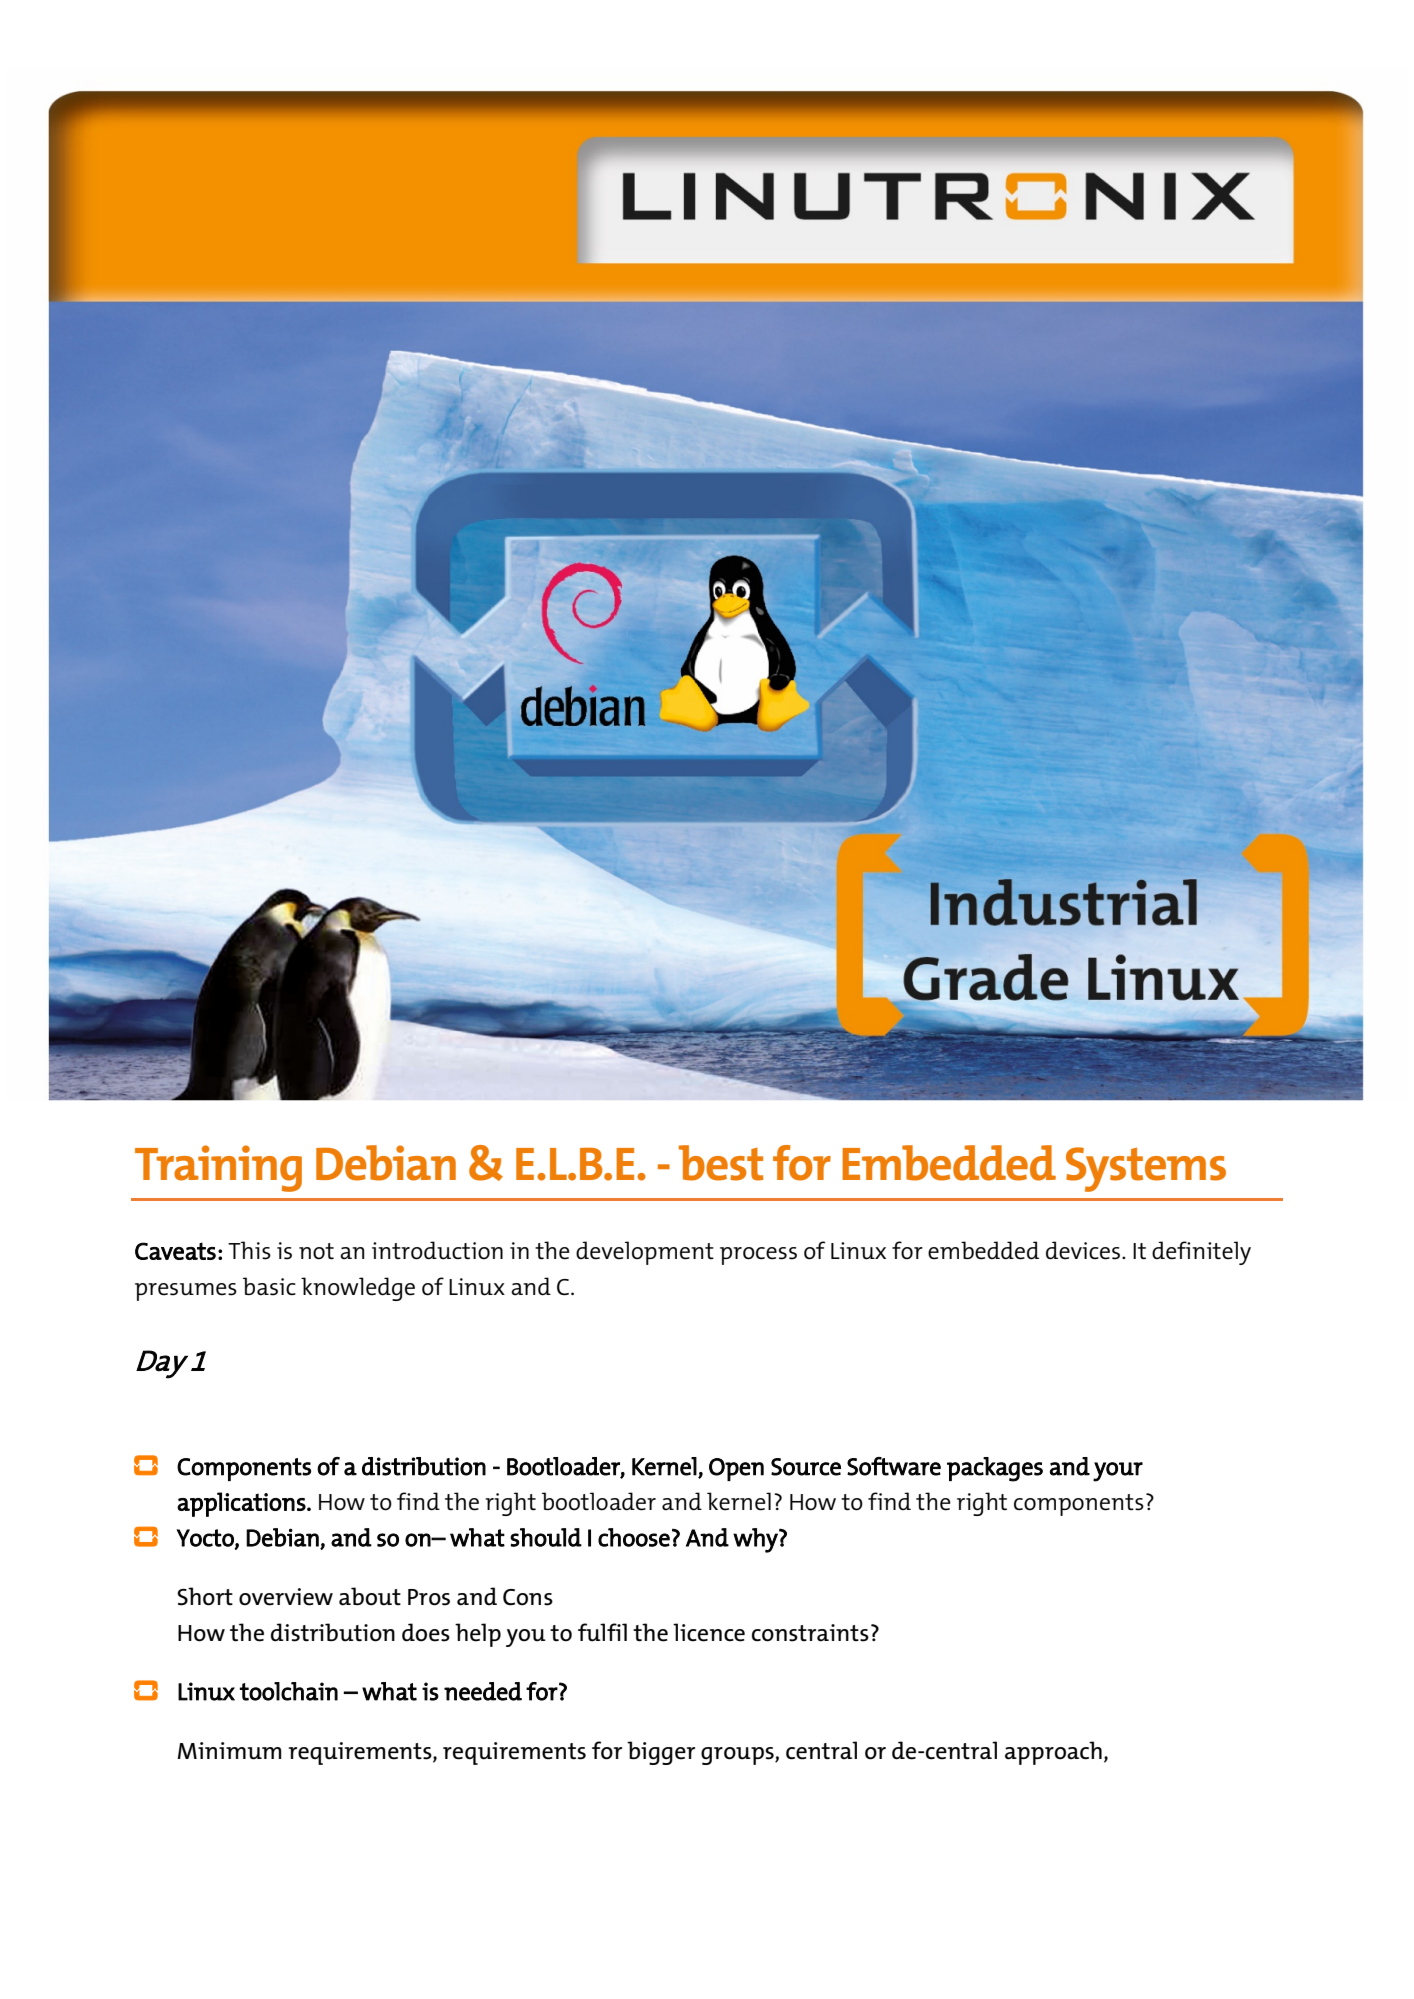 The width and height of the screenshot is (1414, 1999). Describe the element at coordinates (229, 1751) in the screenshot. I see `Minimum` at that location.
